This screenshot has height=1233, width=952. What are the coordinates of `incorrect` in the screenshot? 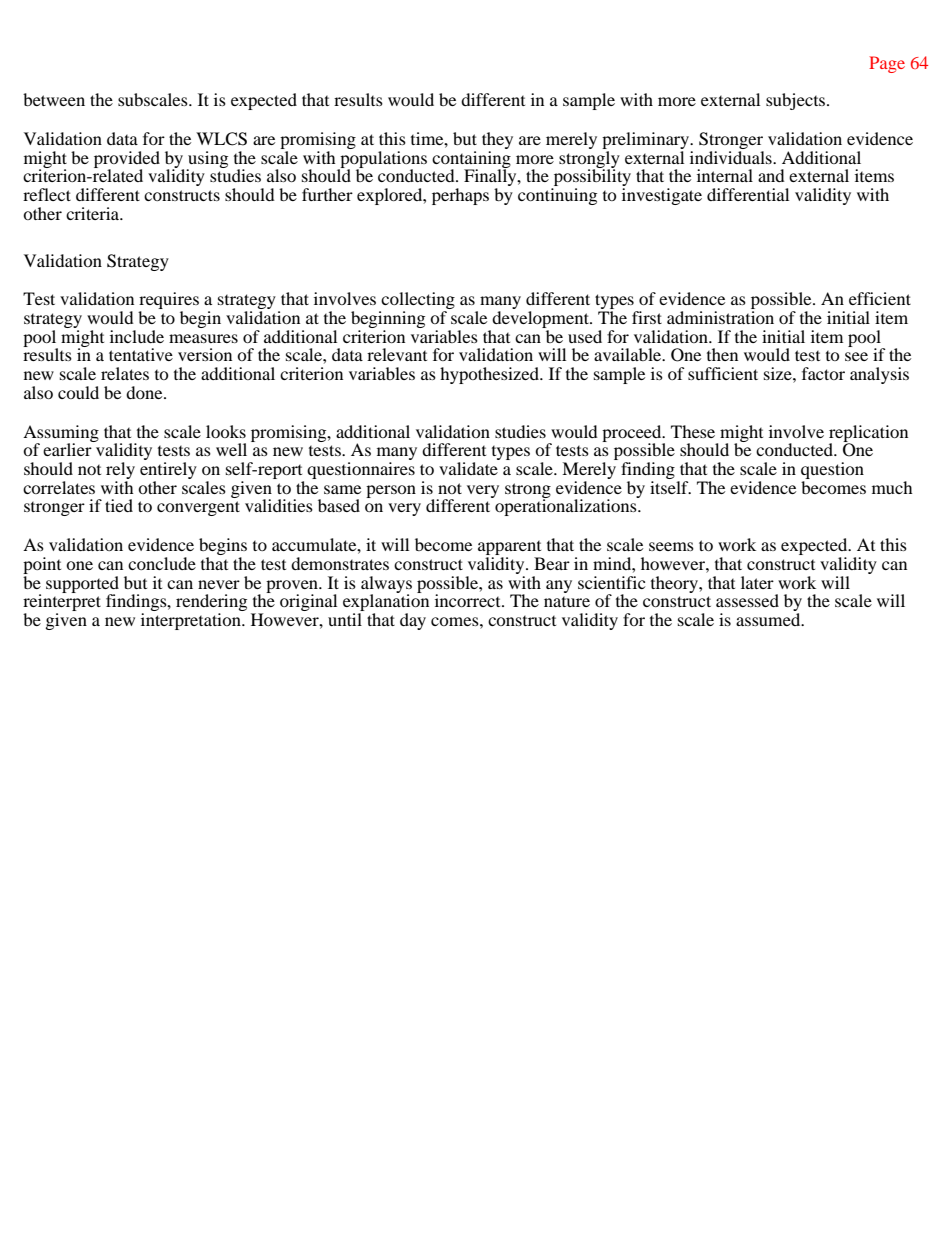 It's located at (469, 600).
